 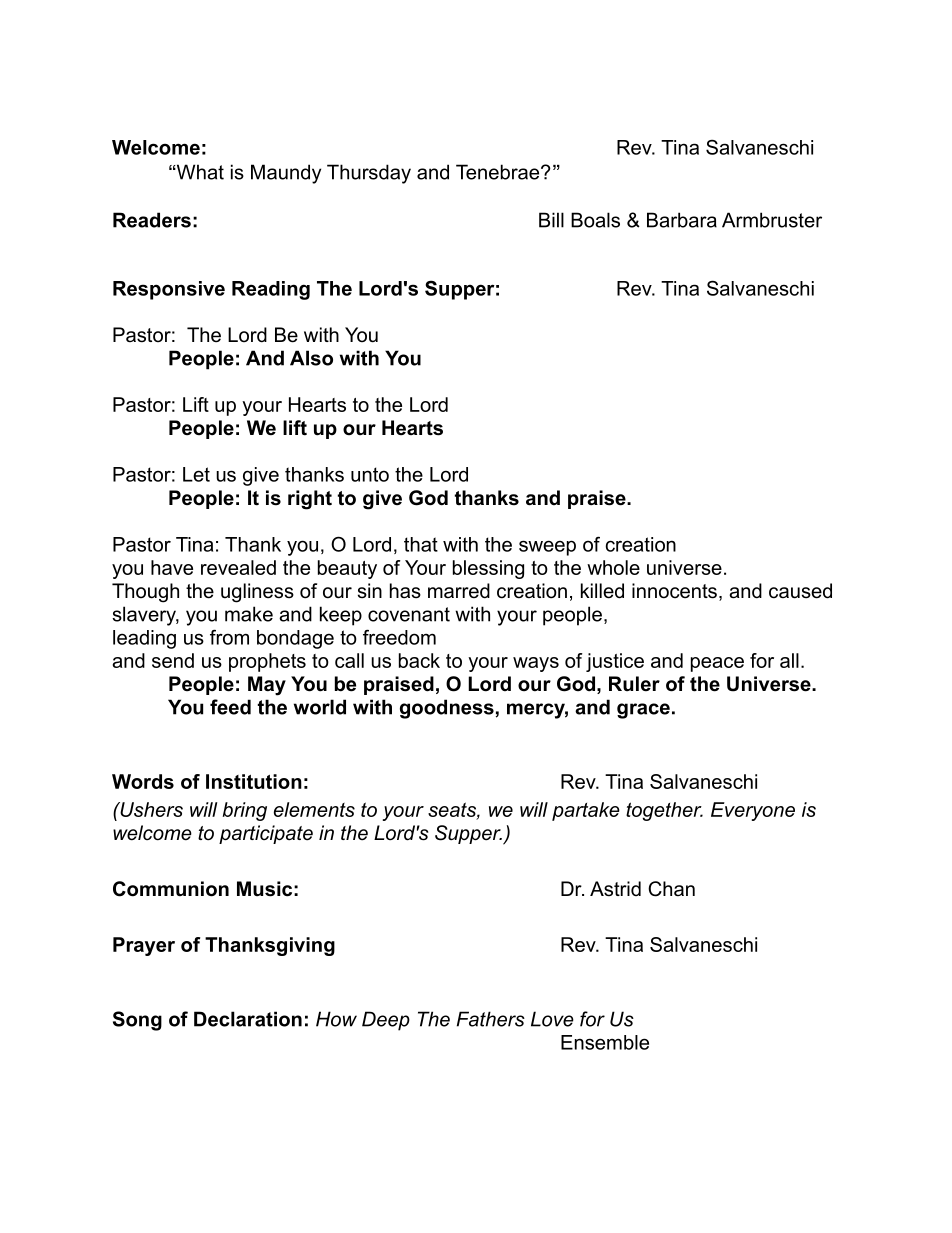 I want to click on Let, so click(x=196, y=474).
